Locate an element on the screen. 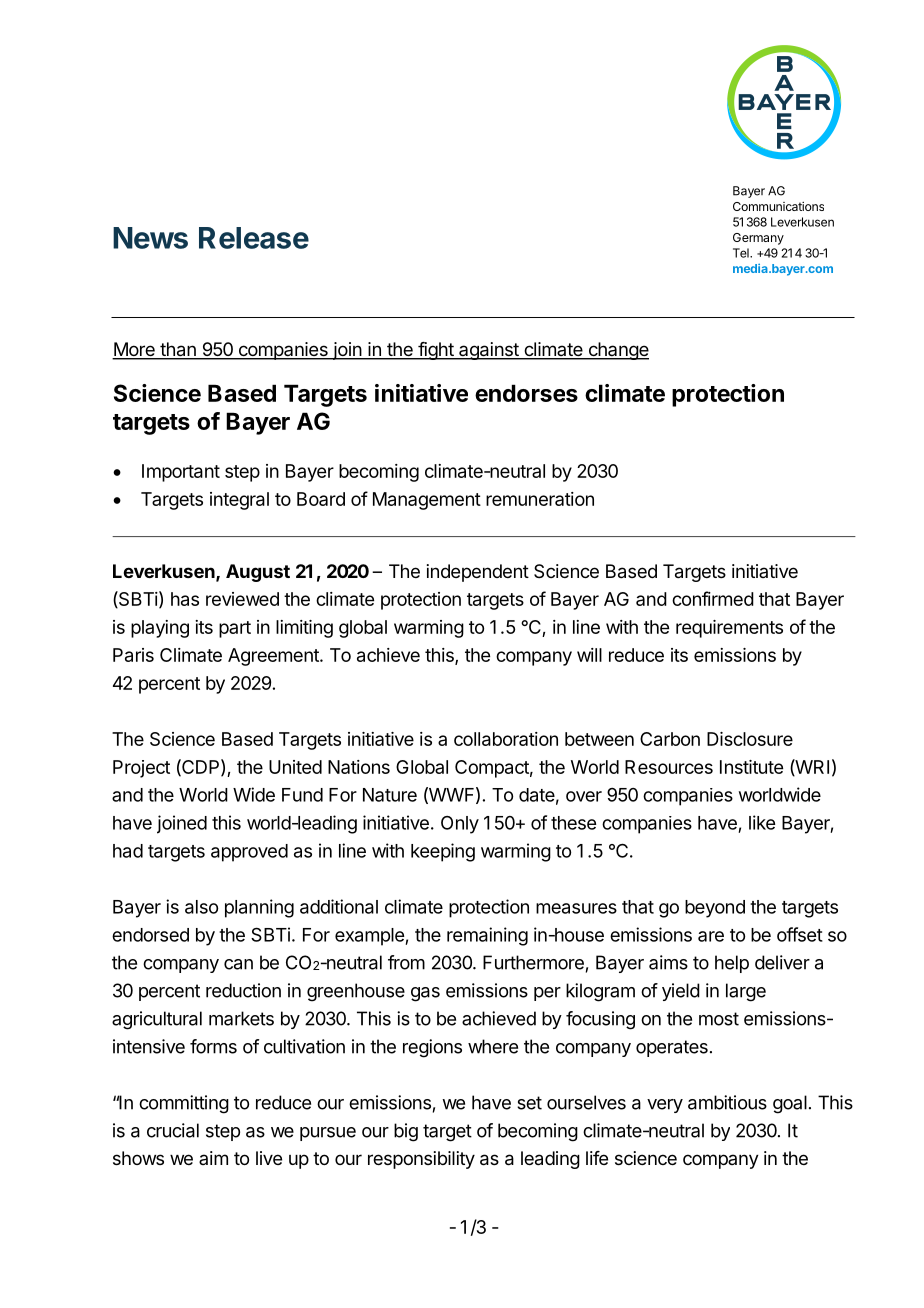 The image size is (924, 1308). crucial is located at coordinates (173, 1130).
